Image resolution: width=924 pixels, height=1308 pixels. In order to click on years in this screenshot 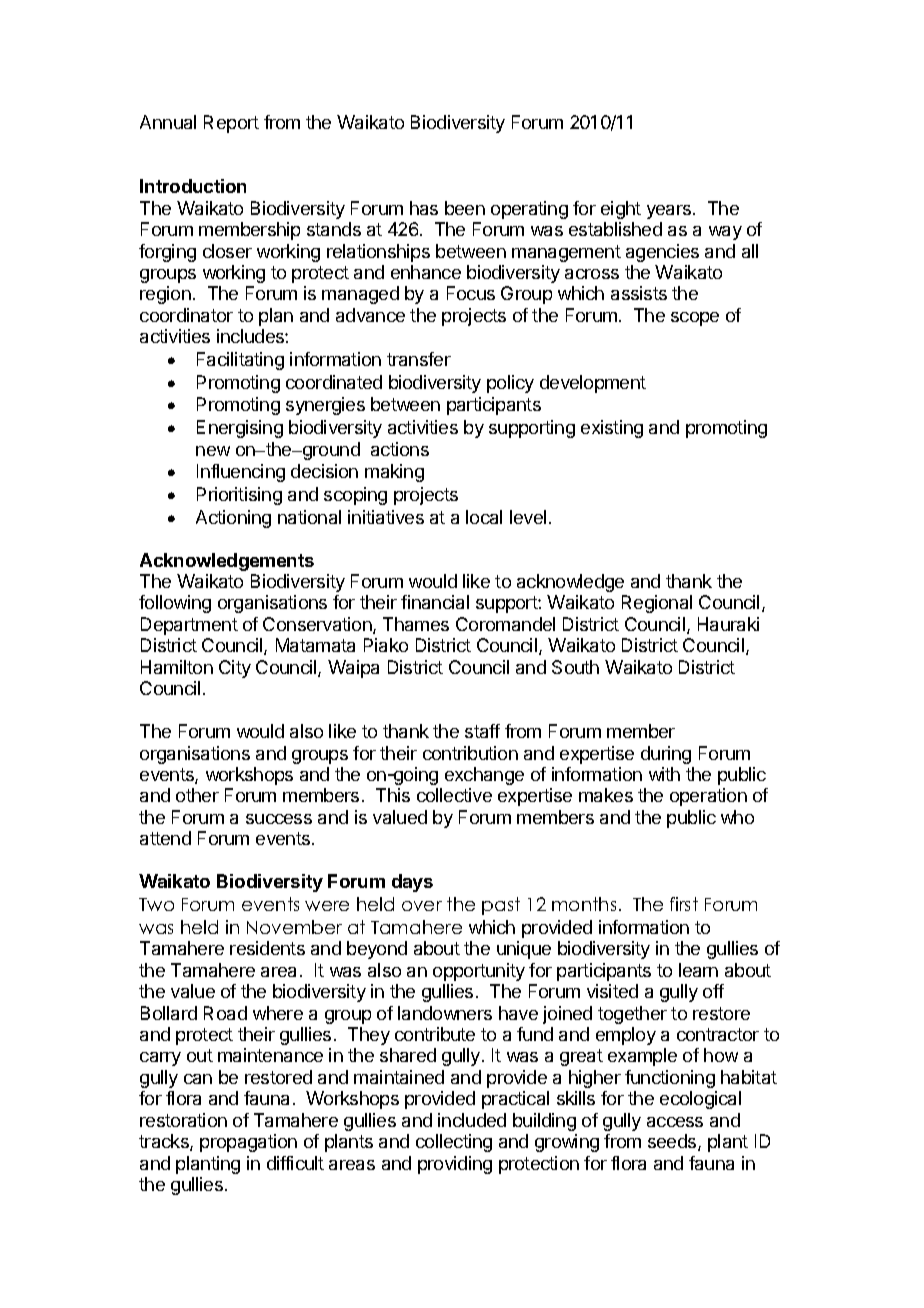, I will do `click(670, 212)`.
